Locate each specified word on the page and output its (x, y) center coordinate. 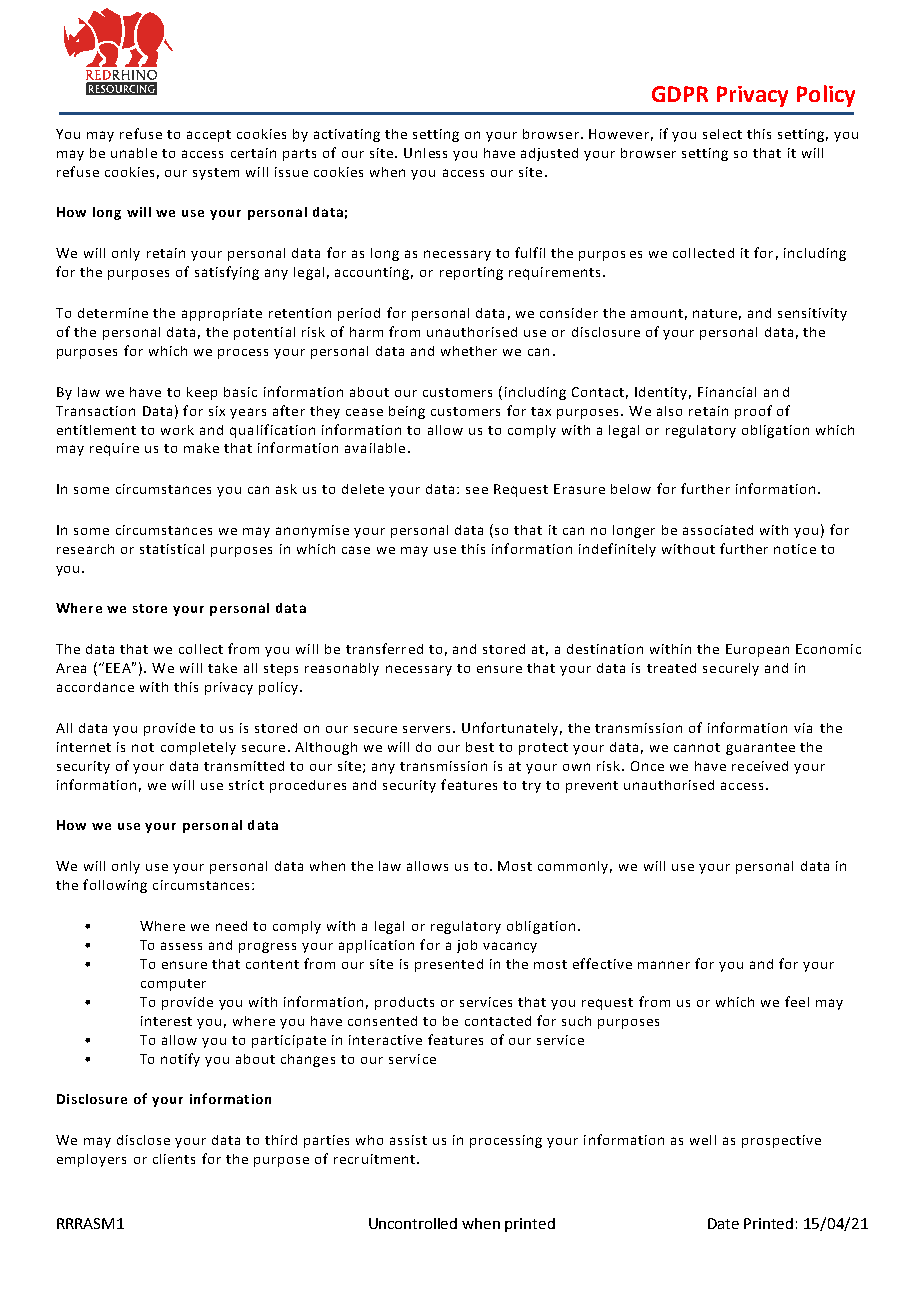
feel (797, 1001)
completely (198, 748)
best (480, 747)
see (477, 490)
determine (113, 313)
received (760, 766)
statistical (172, 549)
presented (449, 965)
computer (173, 985)
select (722, 134)
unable (134, 153)
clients (174, 1159)
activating (347, 135)
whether (469, 351)
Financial (727, 392)
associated (718, 530)
